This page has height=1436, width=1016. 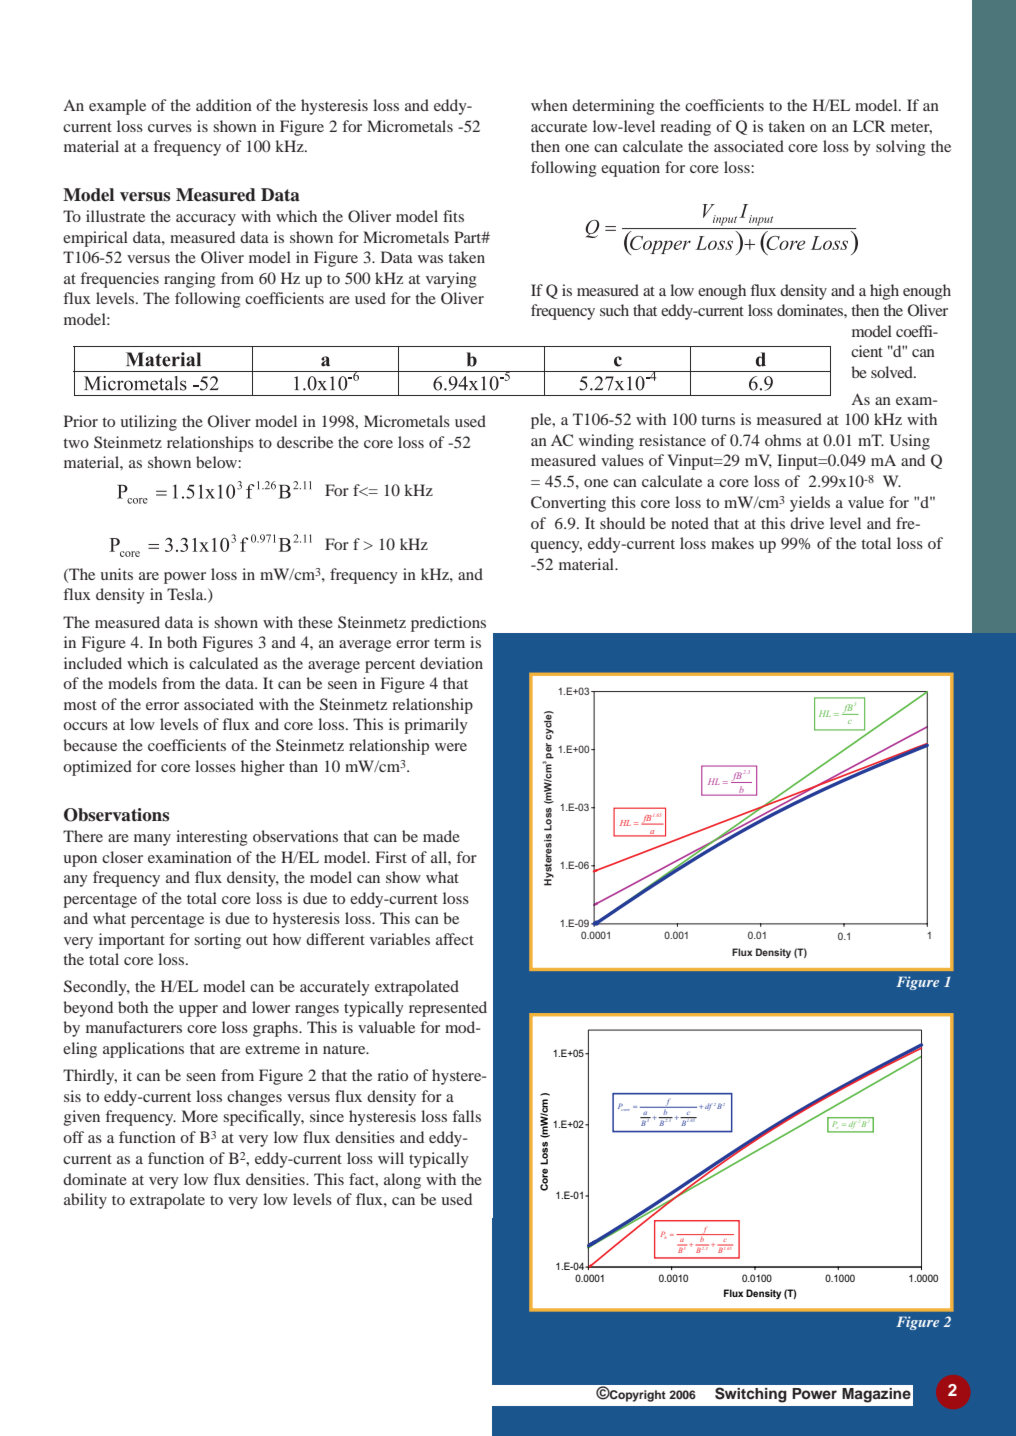 What do you see at coordinates (200, 1116) in the page?
I see `More` at bounding box center [200, 1116].
